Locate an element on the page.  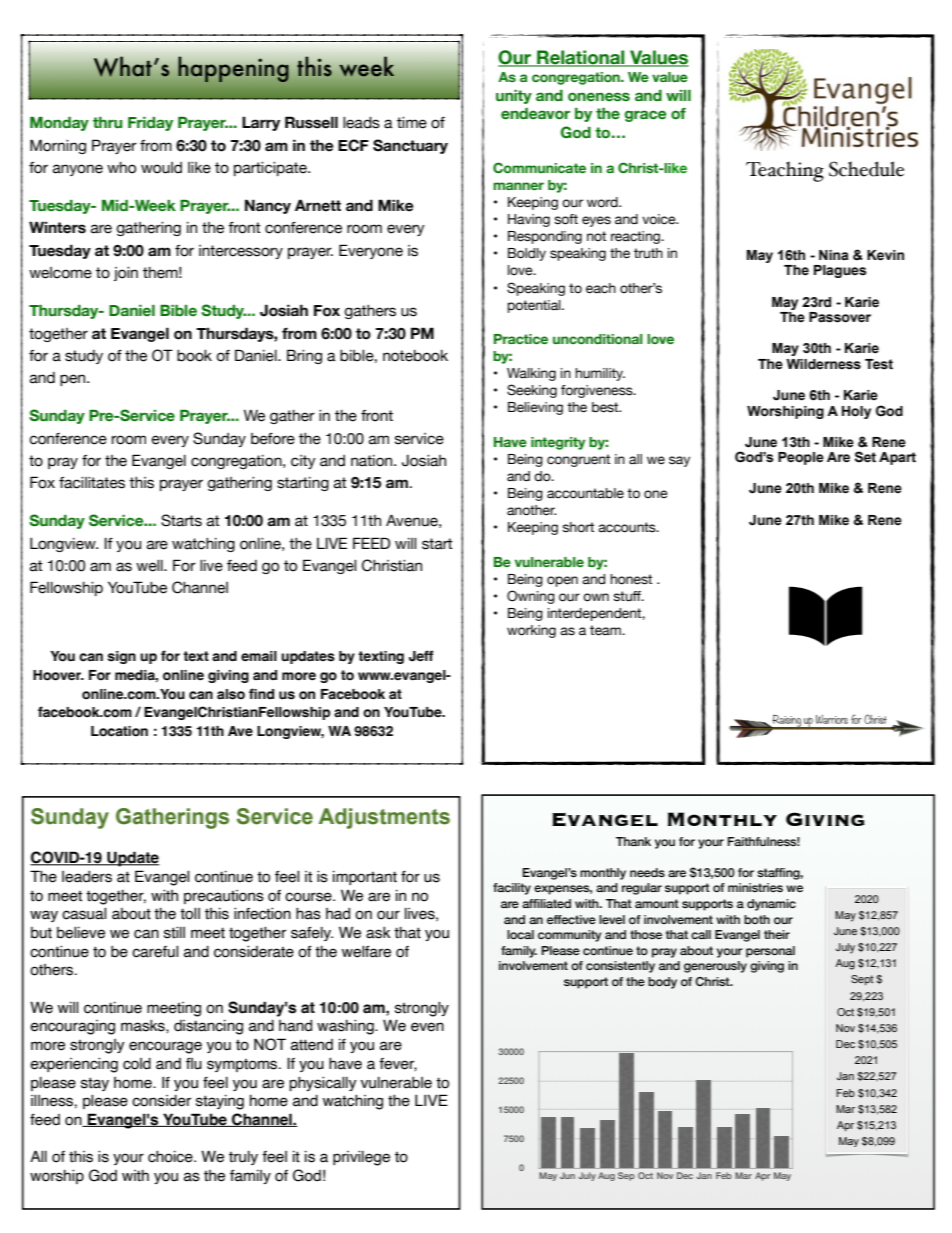
honest is located at coordinates (631, 579).
